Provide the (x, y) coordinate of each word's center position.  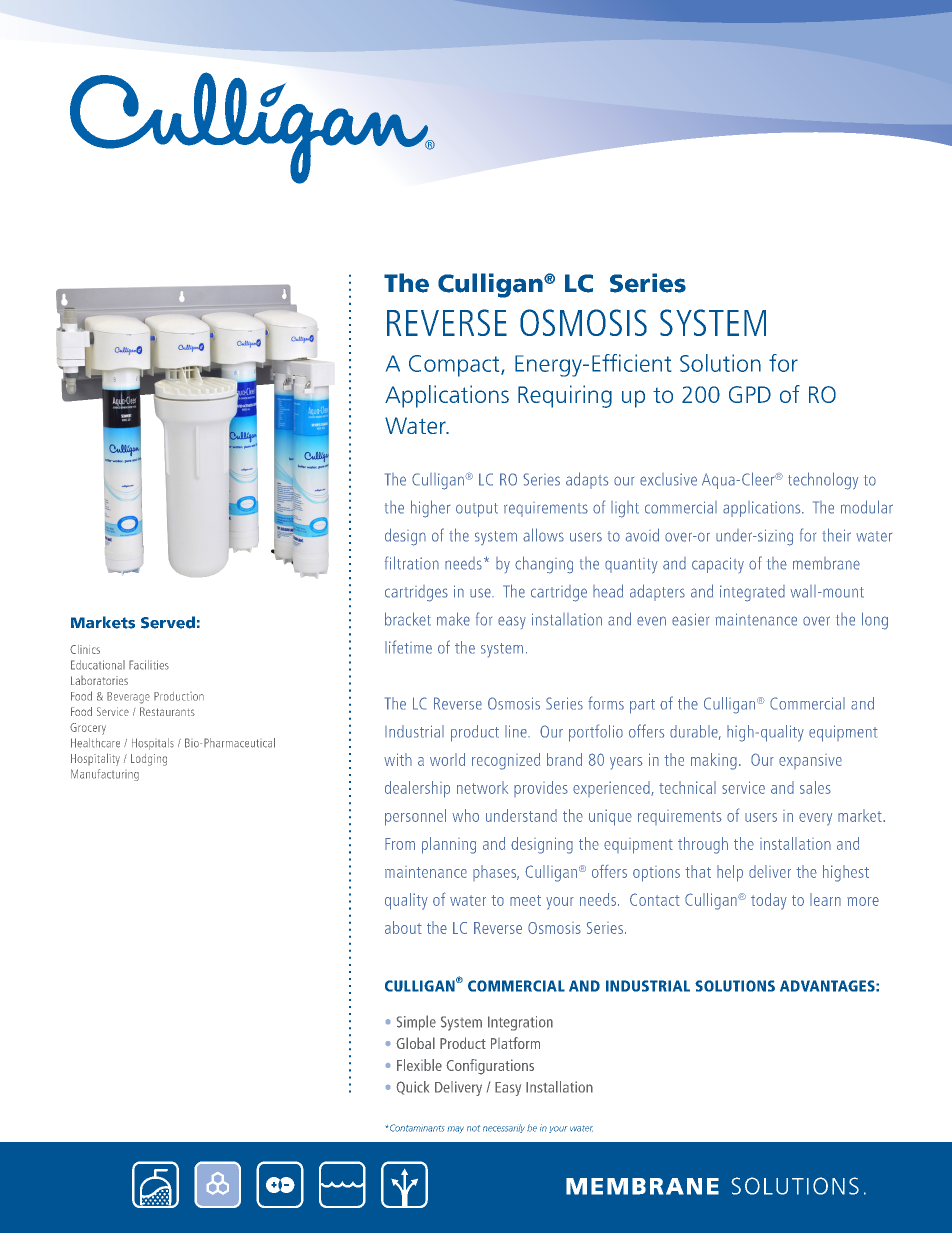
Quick (413, 1088)
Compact (455, 366)
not (473, 1128)
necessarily (504, 1128)
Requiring (565, 396)
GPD (750, 394)
